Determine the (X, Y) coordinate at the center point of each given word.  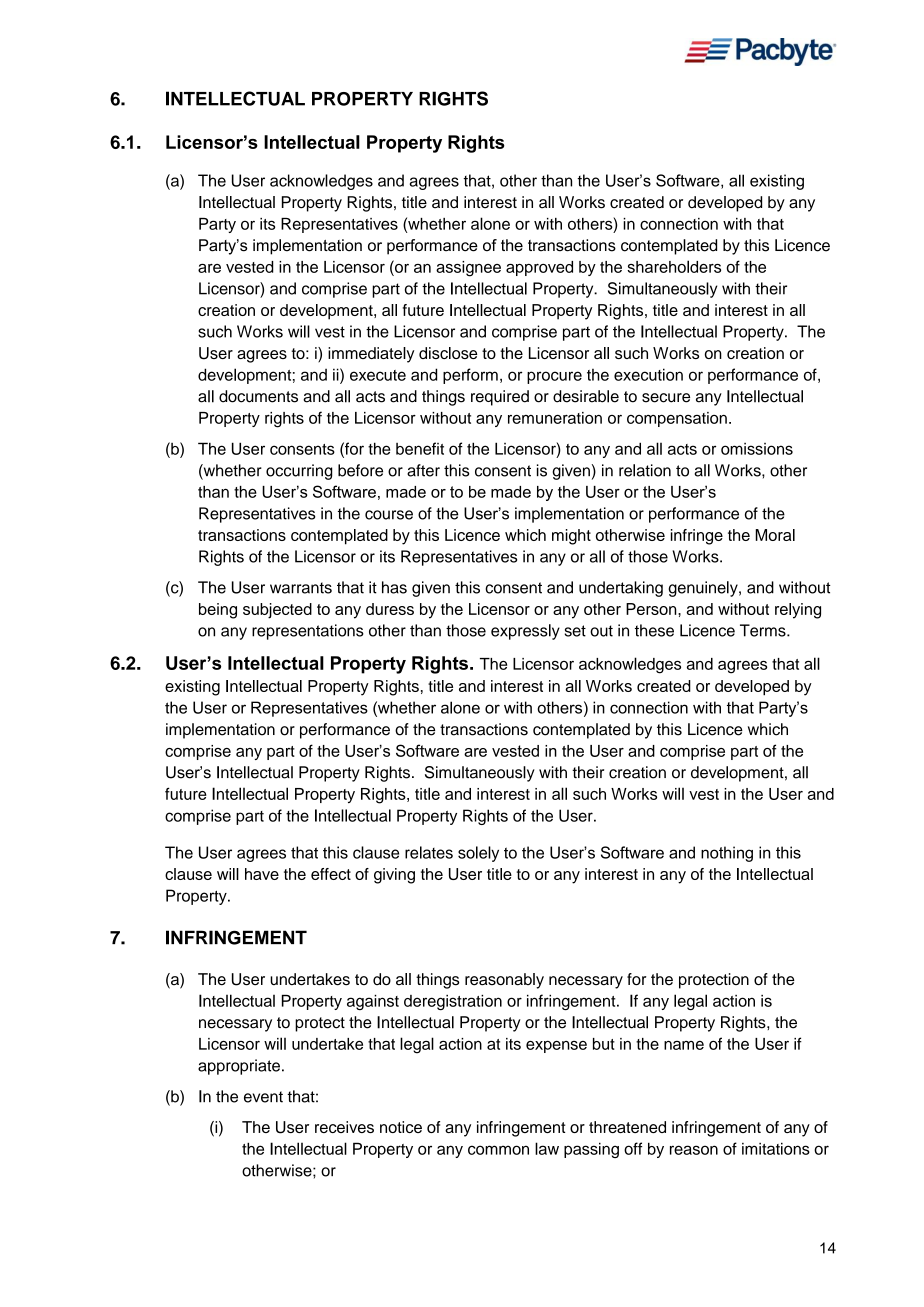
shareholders (674, 266)
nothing (727, 854)
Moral (775, 535)
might (571, 537)
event (263, 1097)
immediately (371, 355)
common (498, 1150)
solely (478, 854)
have (262, 874)
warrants (301, 588)
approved (539, 268)
